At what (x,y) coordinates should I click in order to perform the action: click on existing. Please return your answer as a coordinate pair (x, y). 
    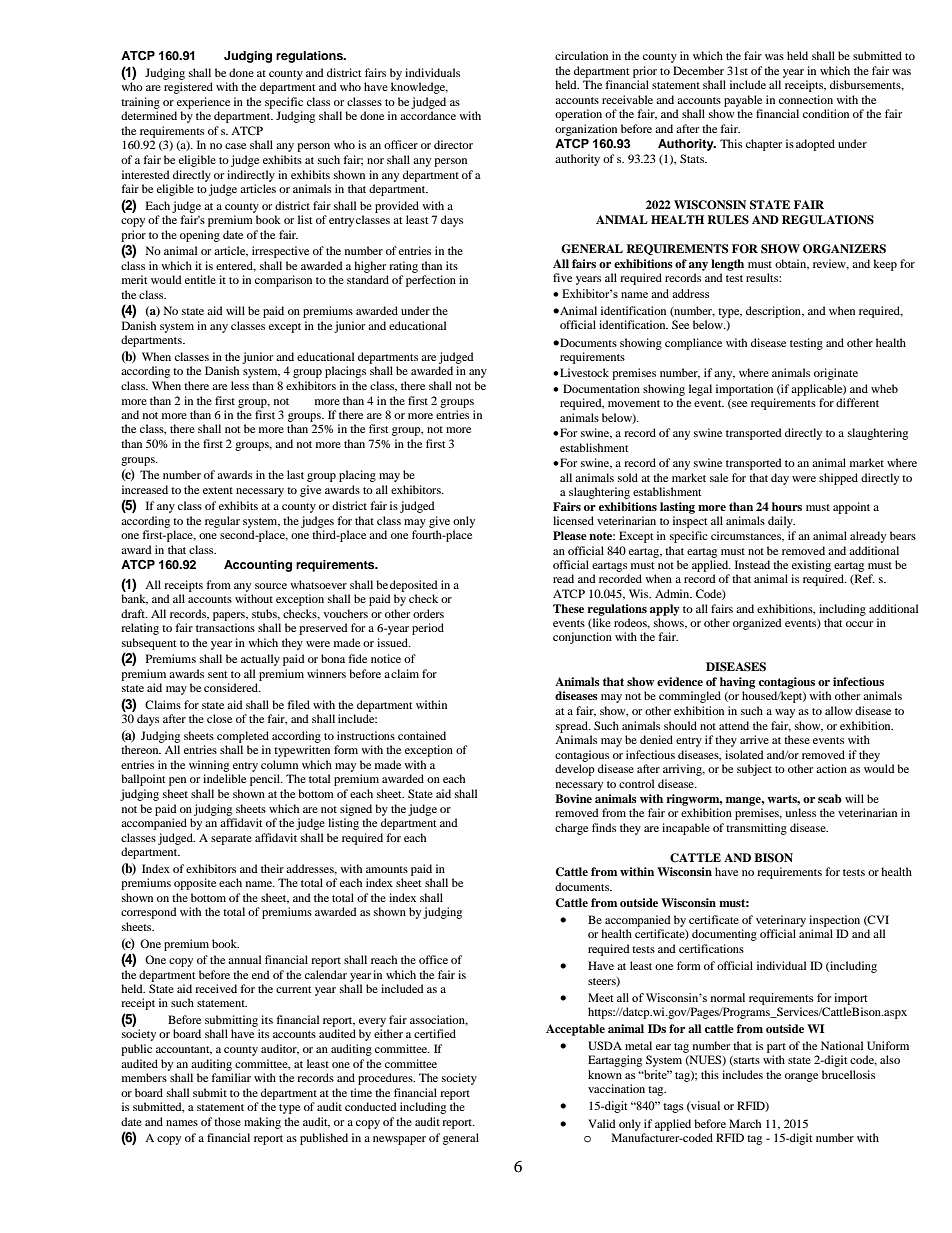
    Looking at the image, I should click on (811, 566).
